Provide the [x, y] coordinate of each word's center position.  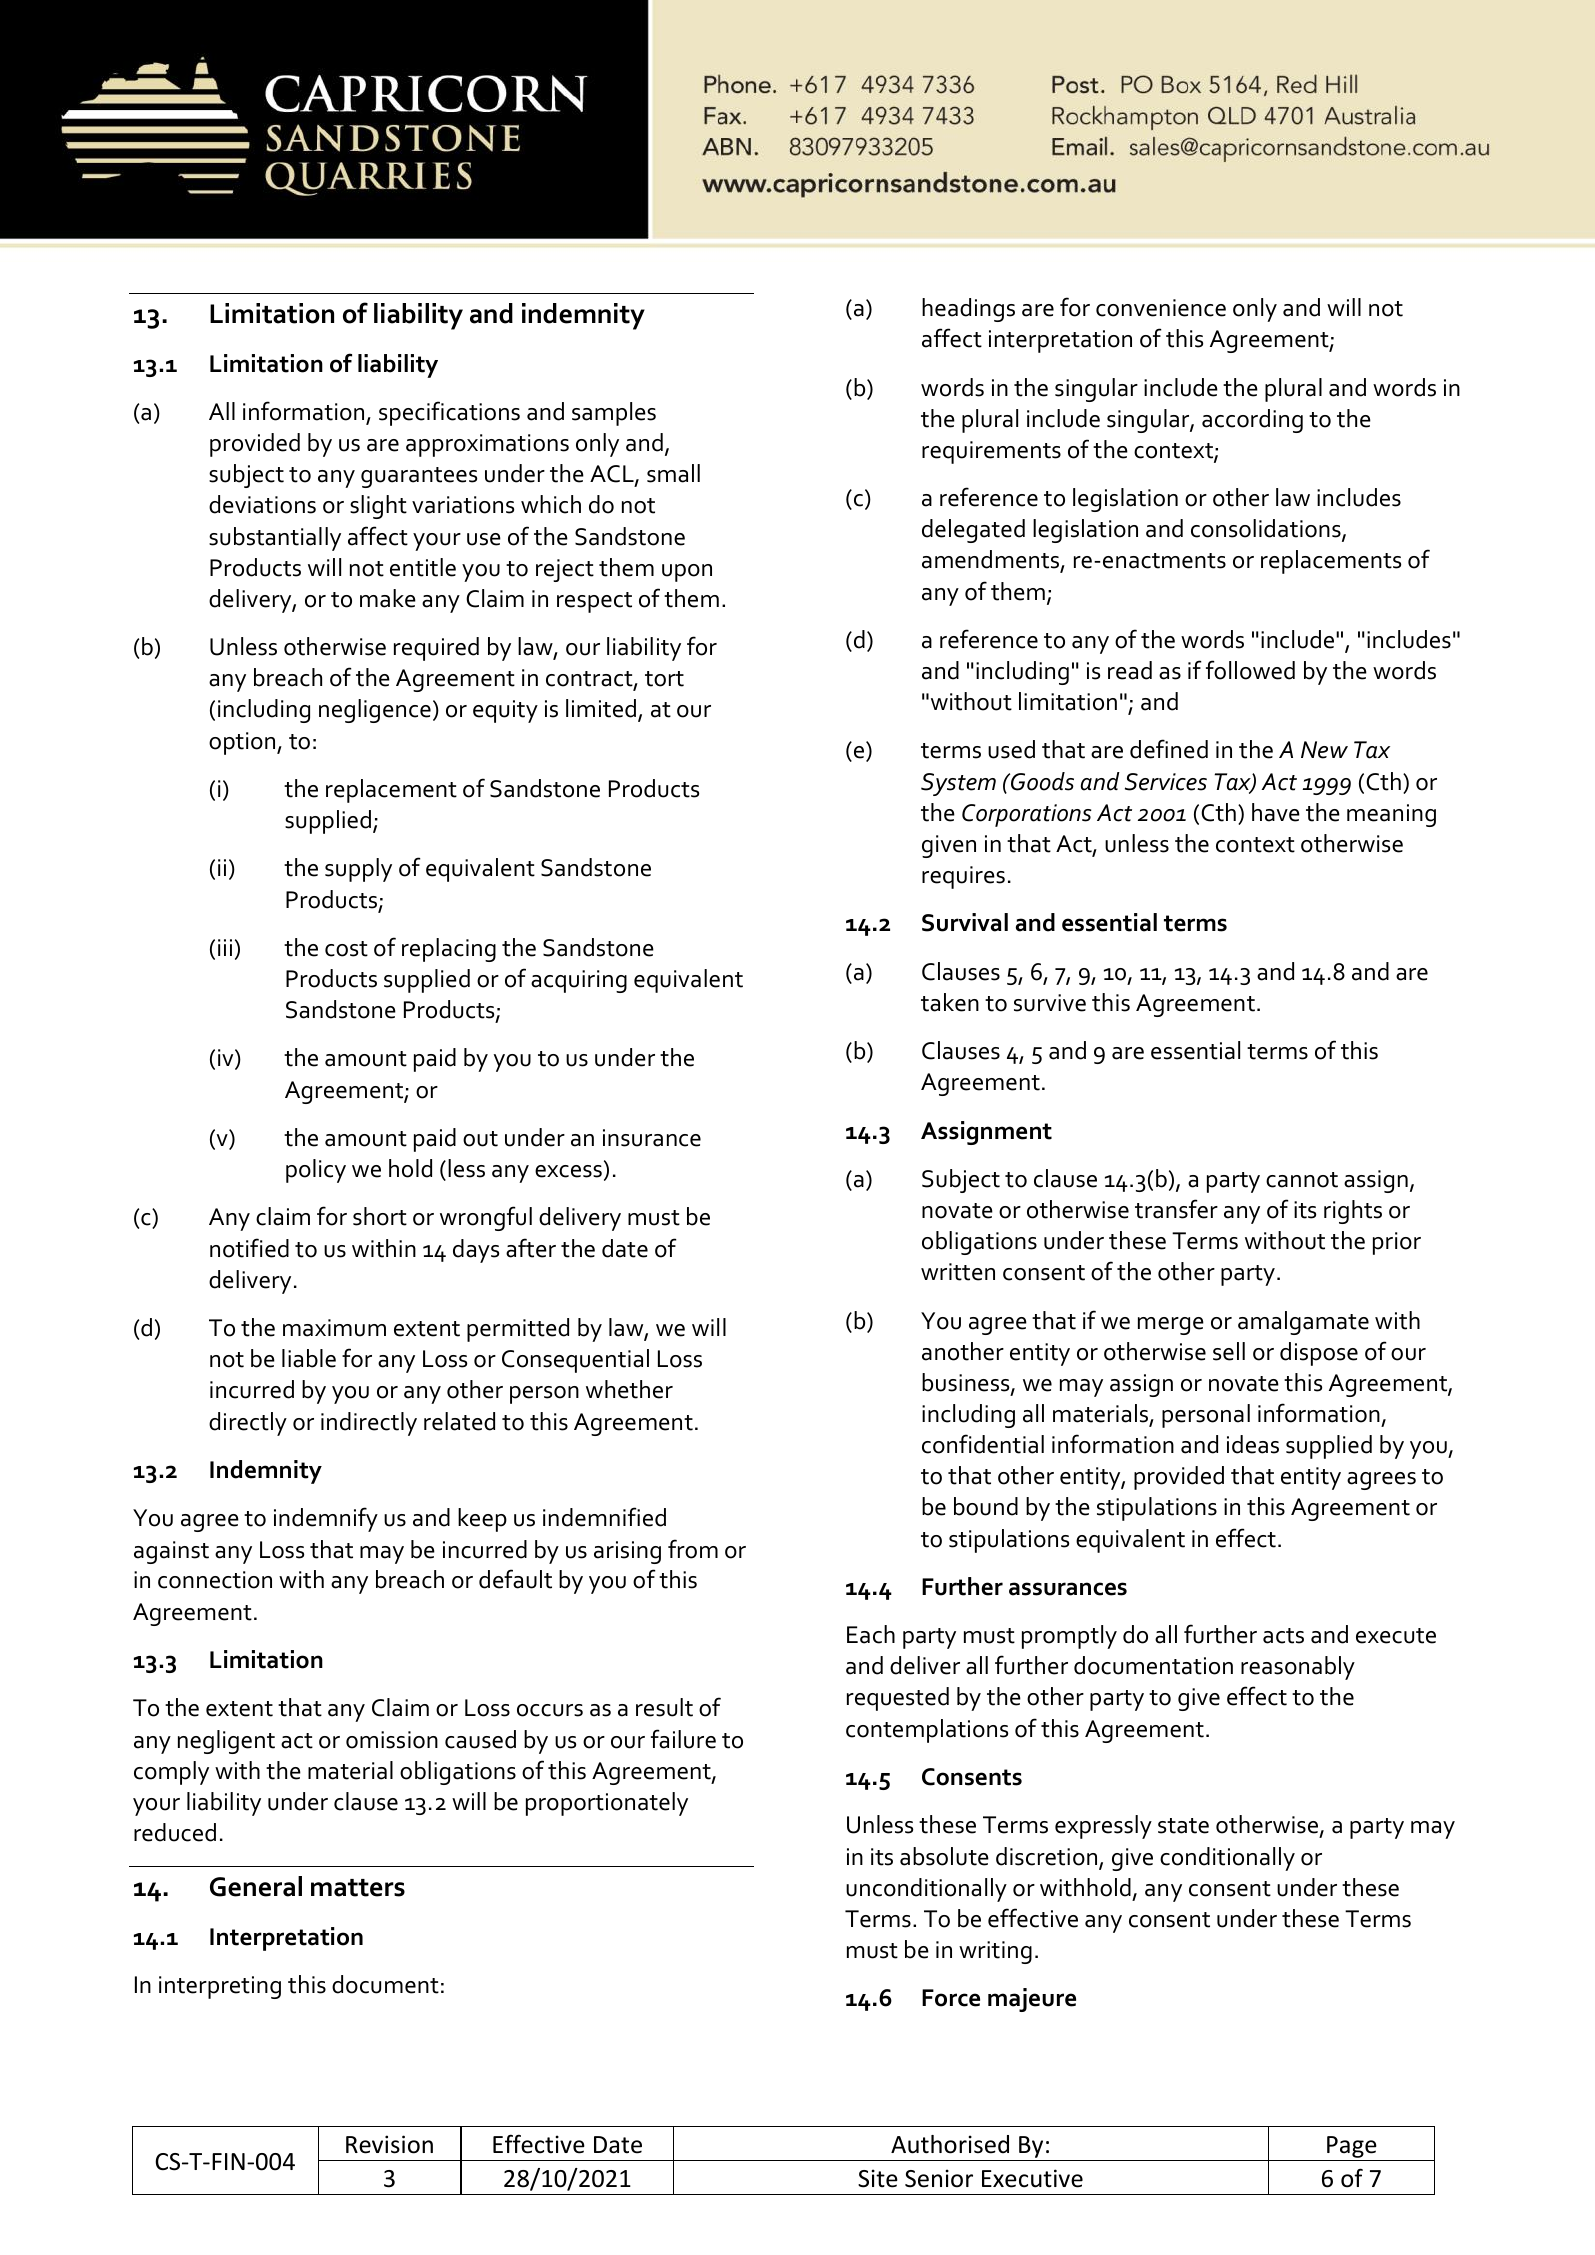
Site [878, 2178]
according [1252, 421]
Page [1352, 2147]
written [958, 1272]
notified [249, 1248]
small [673, 473]
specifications [449, 413]
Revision [389, 2144]
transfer [1176, 1209]
